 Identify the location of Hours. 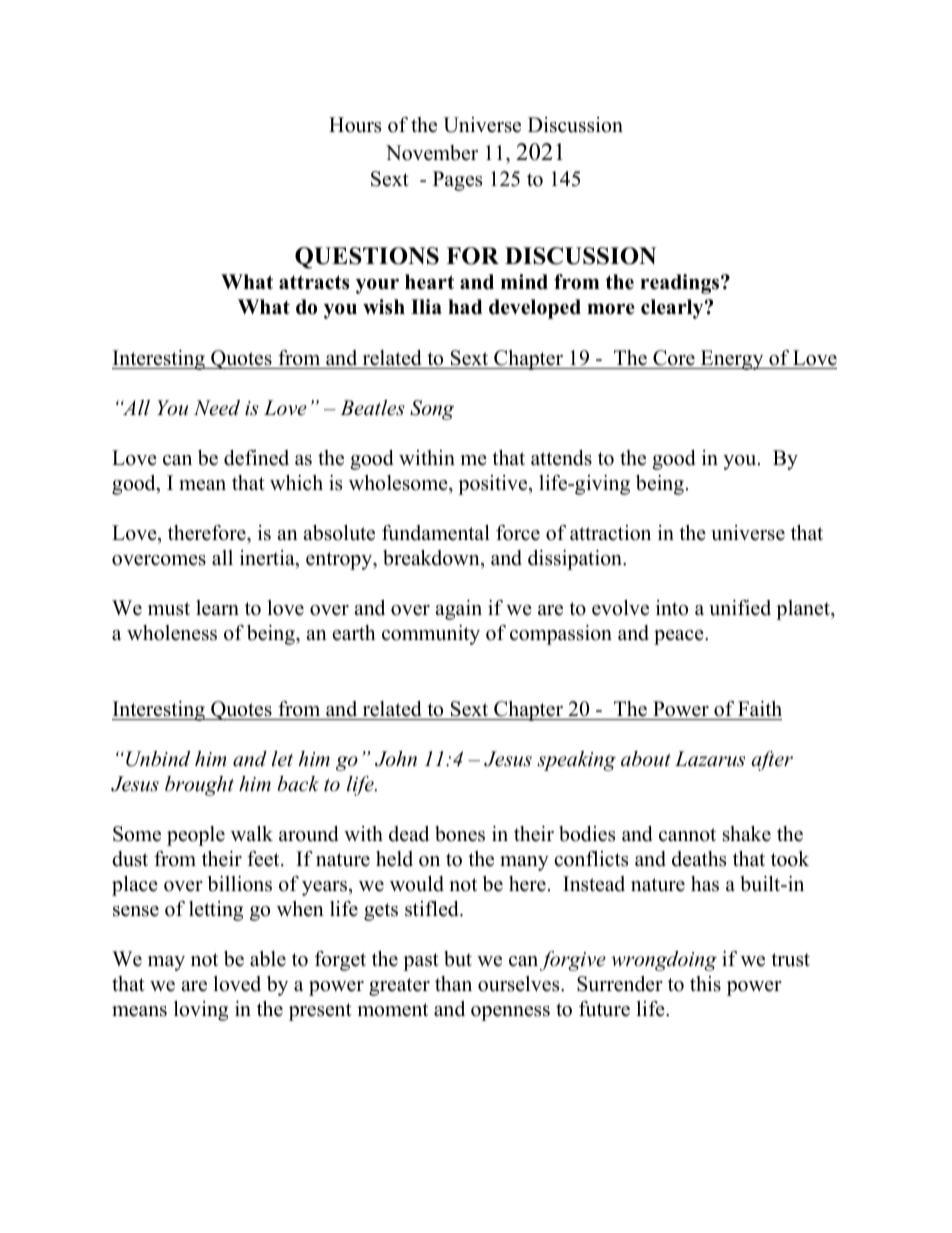
(355, 125).
